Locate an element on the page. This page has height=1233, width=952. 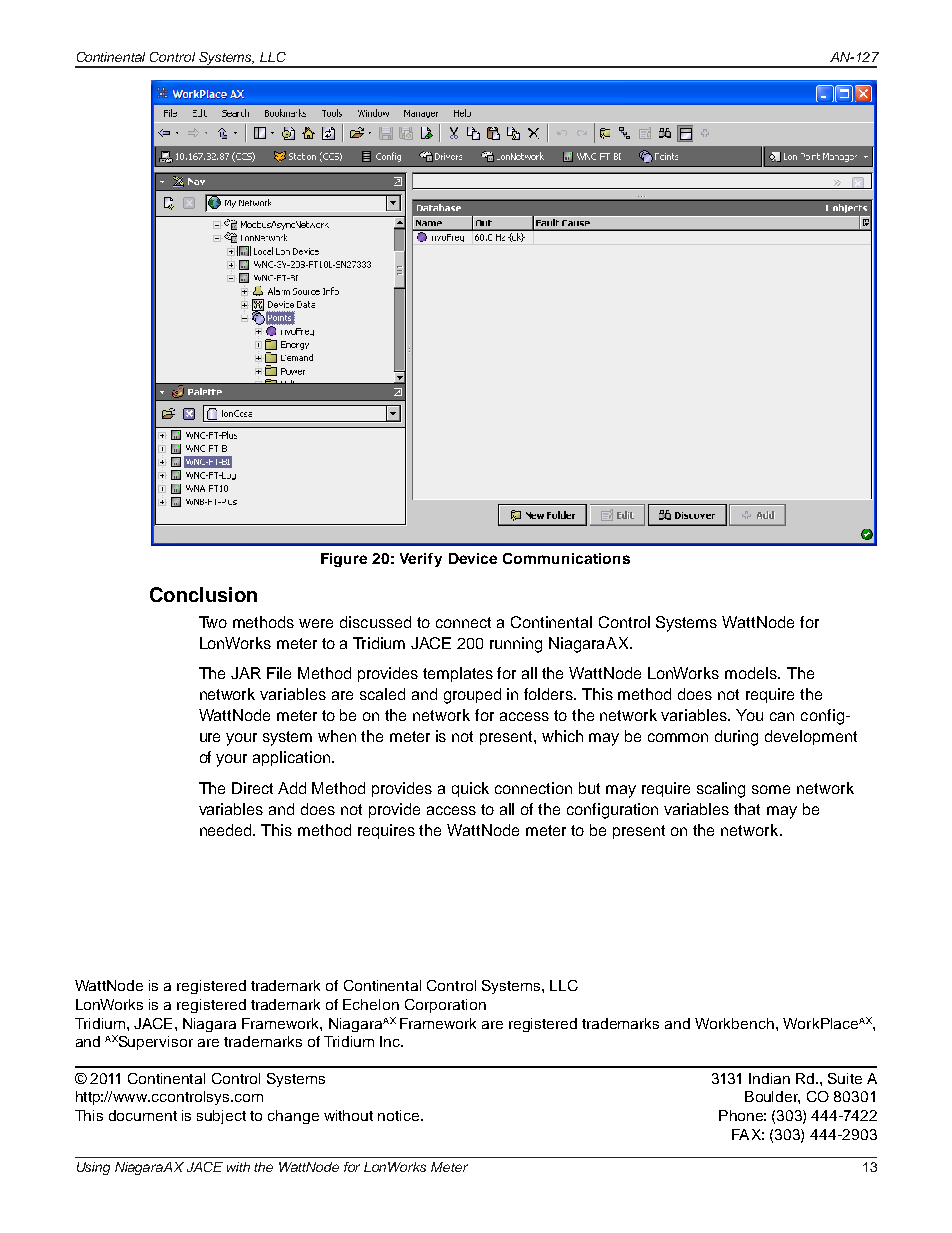
subject is located at coordinates (221, 1117).
